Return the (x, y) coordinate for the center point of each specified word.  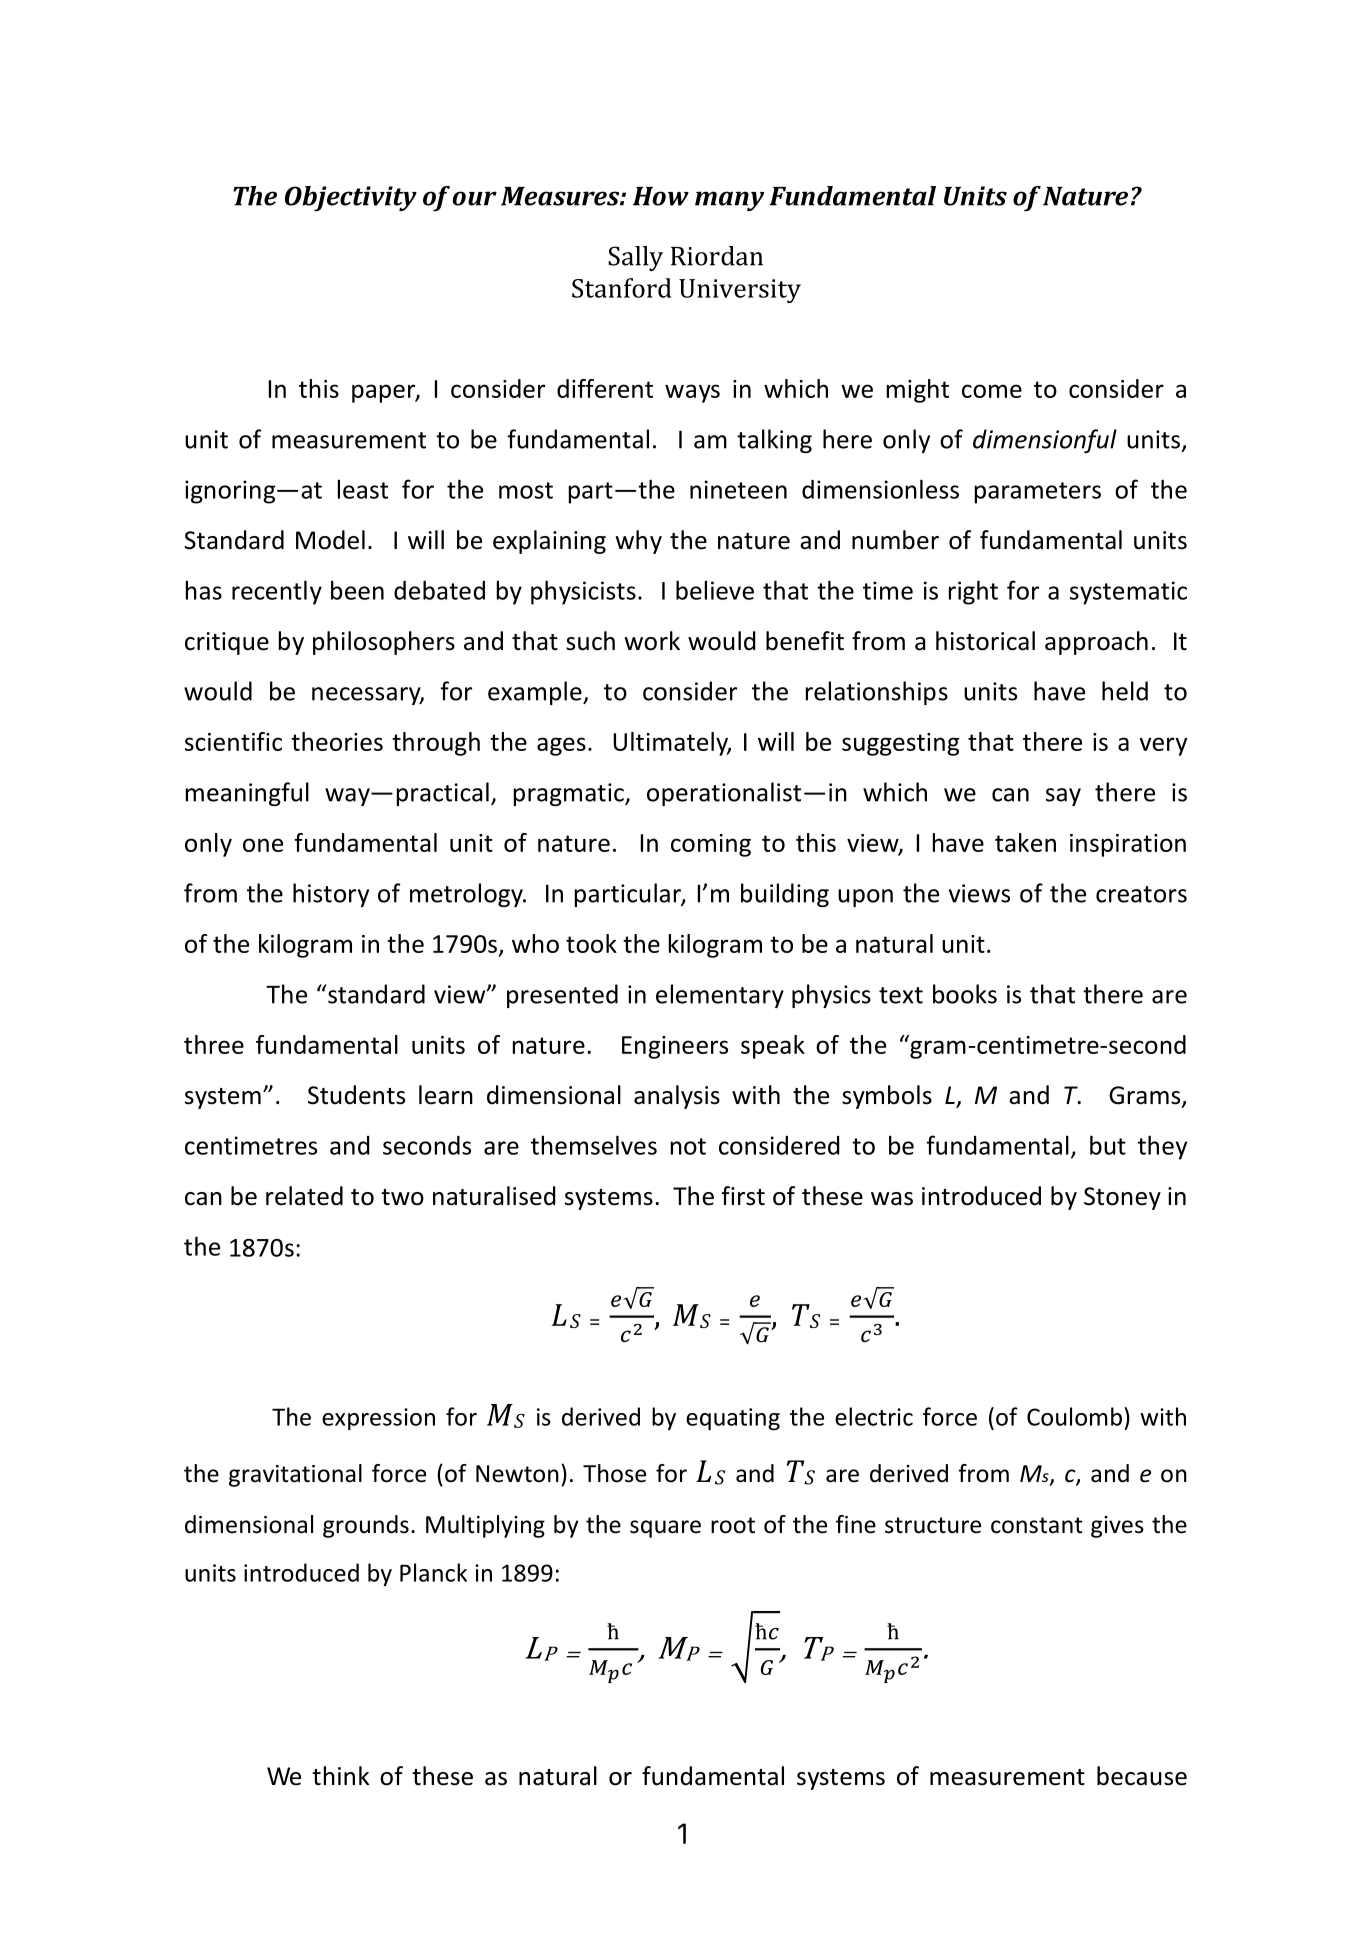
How (661, 196)
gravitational (295, 1475)
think (340, 1776)
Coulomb (1074, 1416)
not (688, 1146)
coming (711, 845)
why (639, 542)
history (331, 895)
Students (356, 1095)
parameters (1038, 493)
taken (1025, 842)
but (1108, 1145)
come (992, 391)
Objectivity (351, 199)
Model (330, 540)
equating (733, 1419)
